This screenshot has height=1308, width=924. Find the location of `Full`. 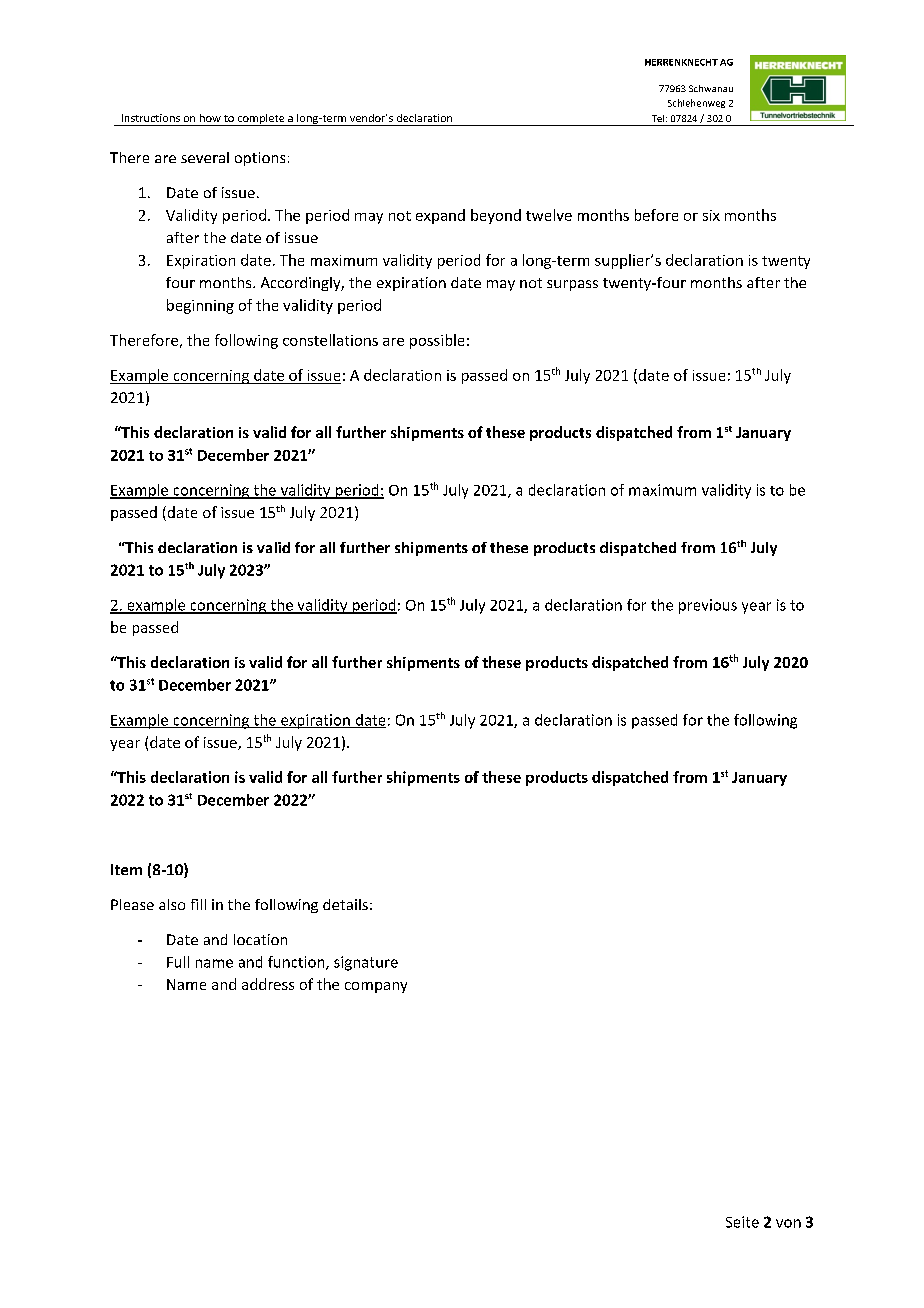

Full is located at coordinates (178, 962).
